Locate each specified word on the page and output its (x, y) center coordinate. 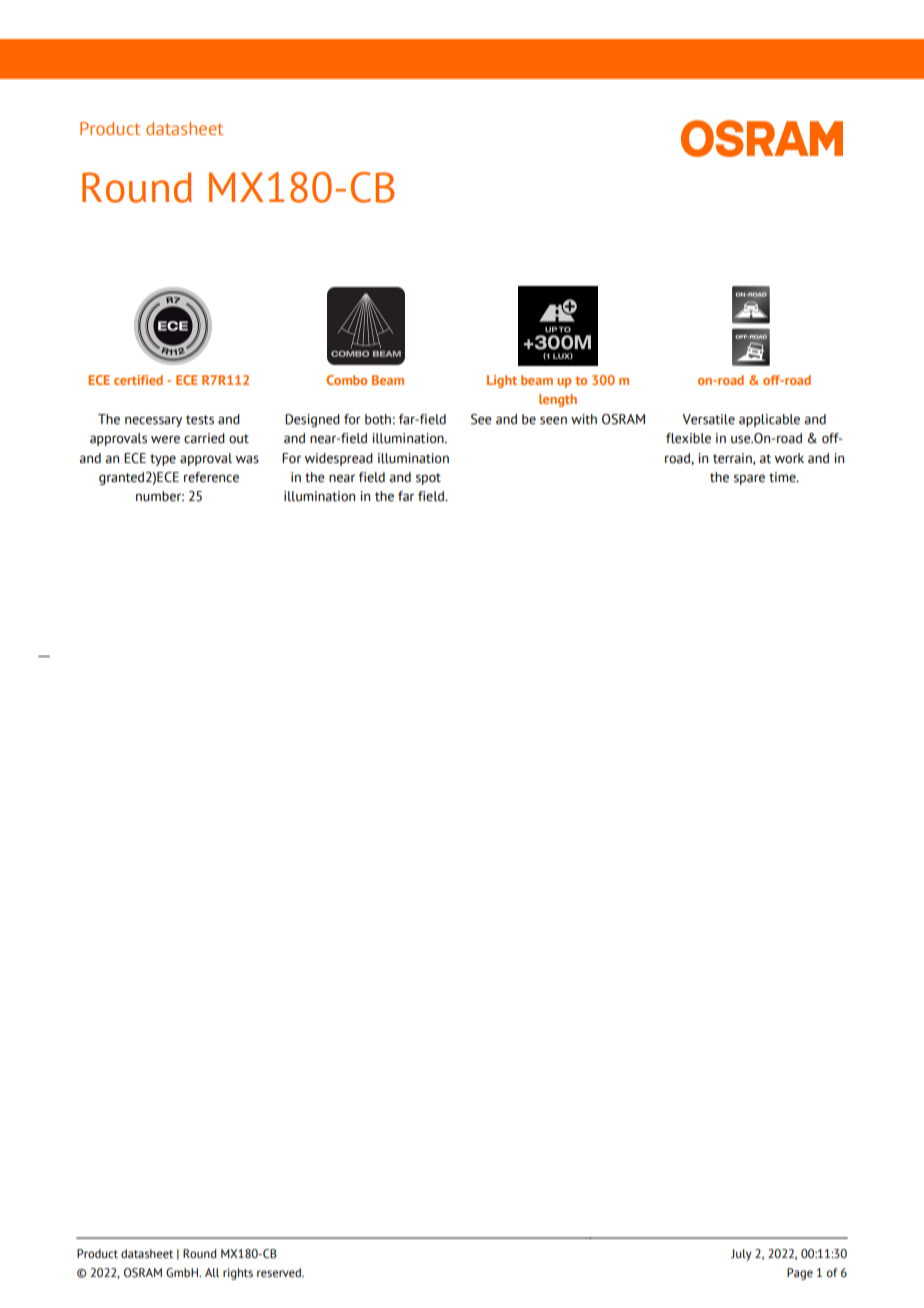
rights (238, 1274)
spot (428, 479)
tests (200, 420)
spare (749, 479)
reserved (280, 1273)
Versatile (708, 419)
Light (502, 381)
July (741, 1255)
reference (211, 477)
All (212, 1272)
